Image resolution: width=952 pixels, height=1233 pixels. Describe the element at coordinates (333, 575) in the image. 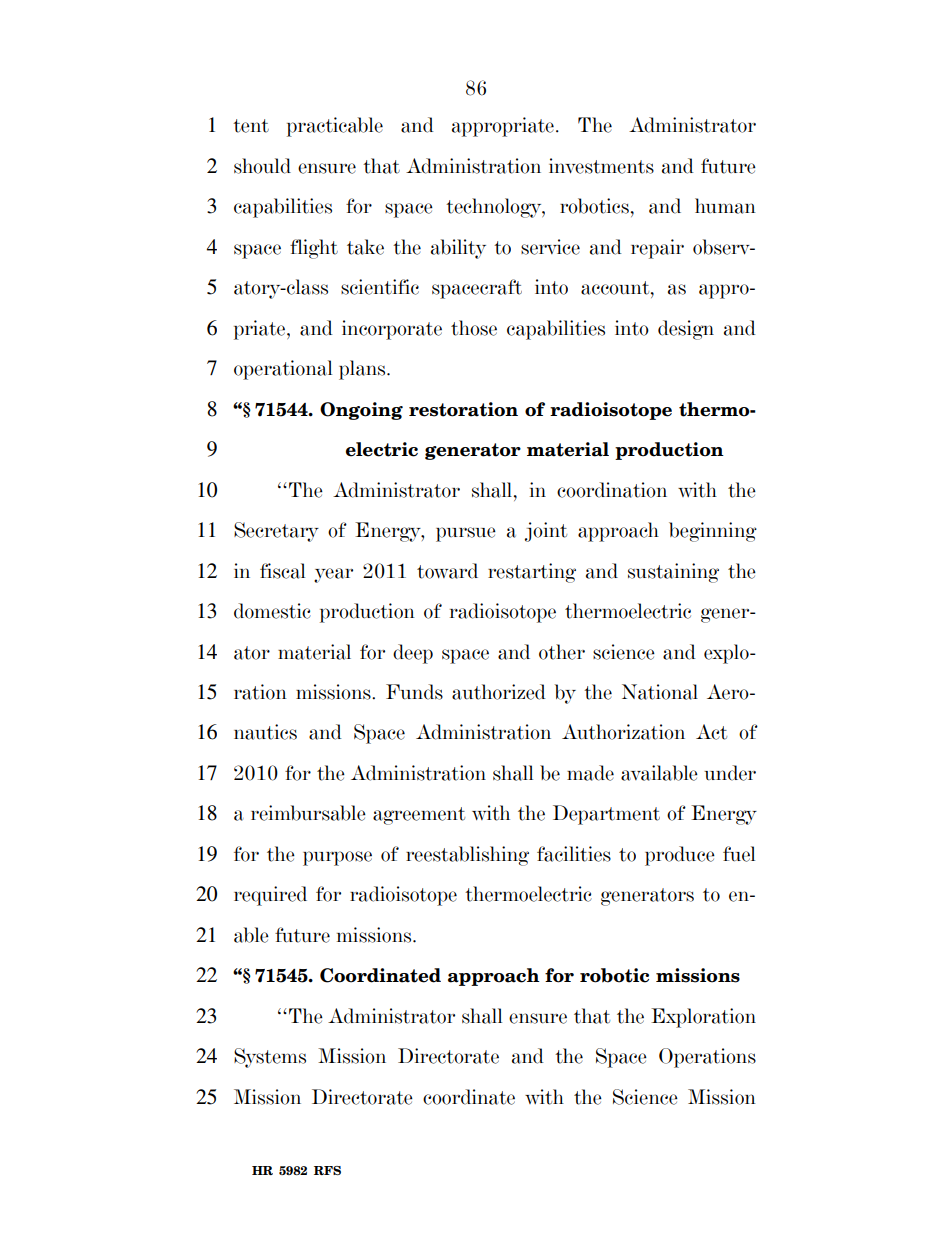

I see `year` at that location.
